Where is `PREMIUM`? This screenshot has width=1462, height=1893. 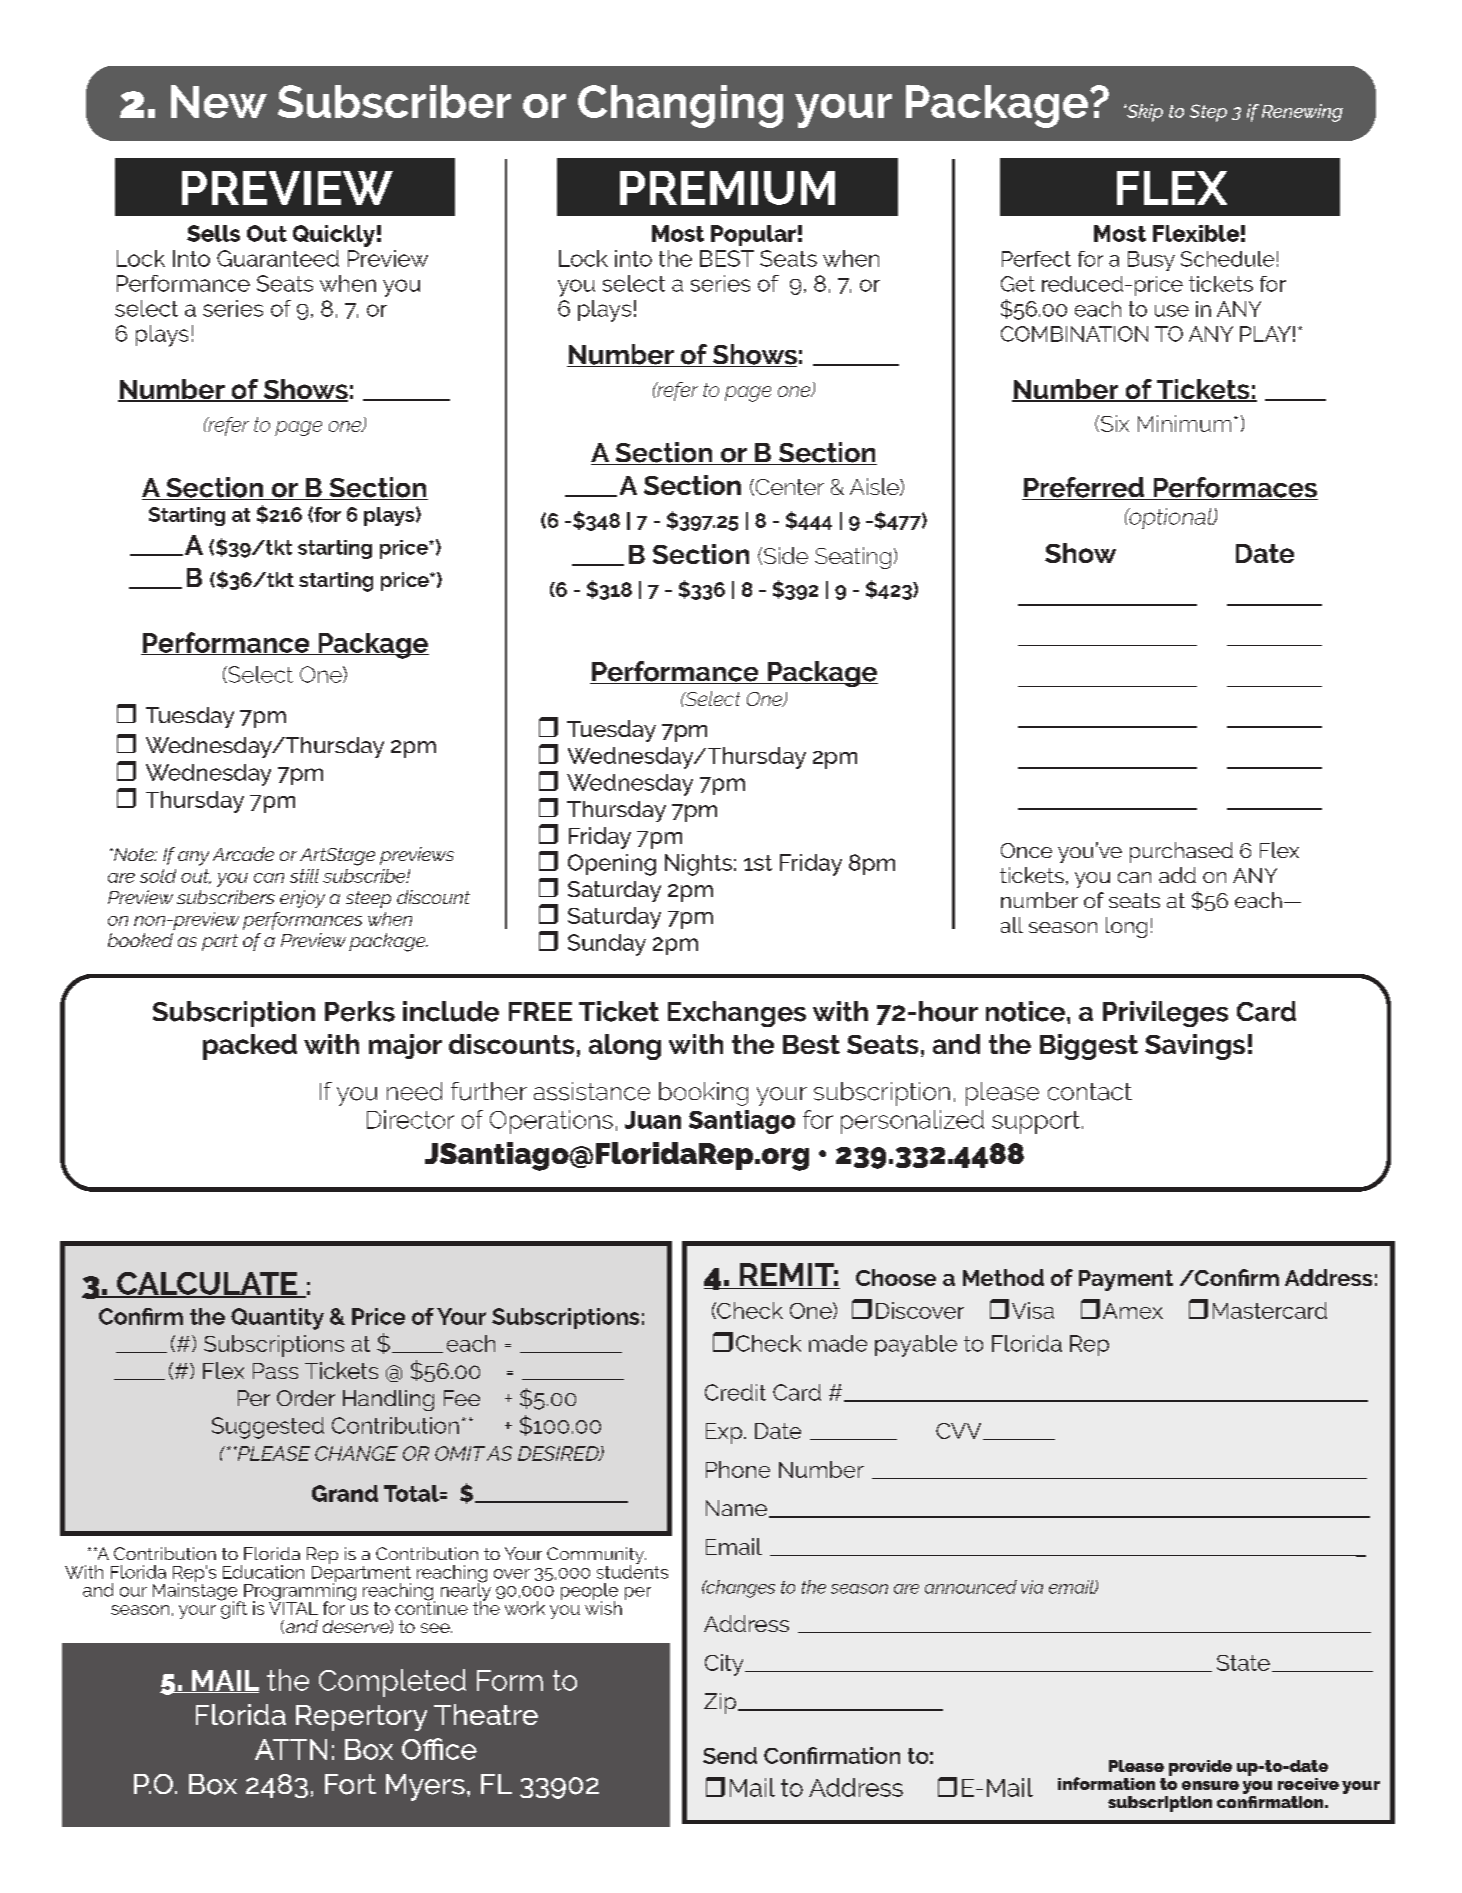
PREMIUM is located at coordinates (727, 188).
